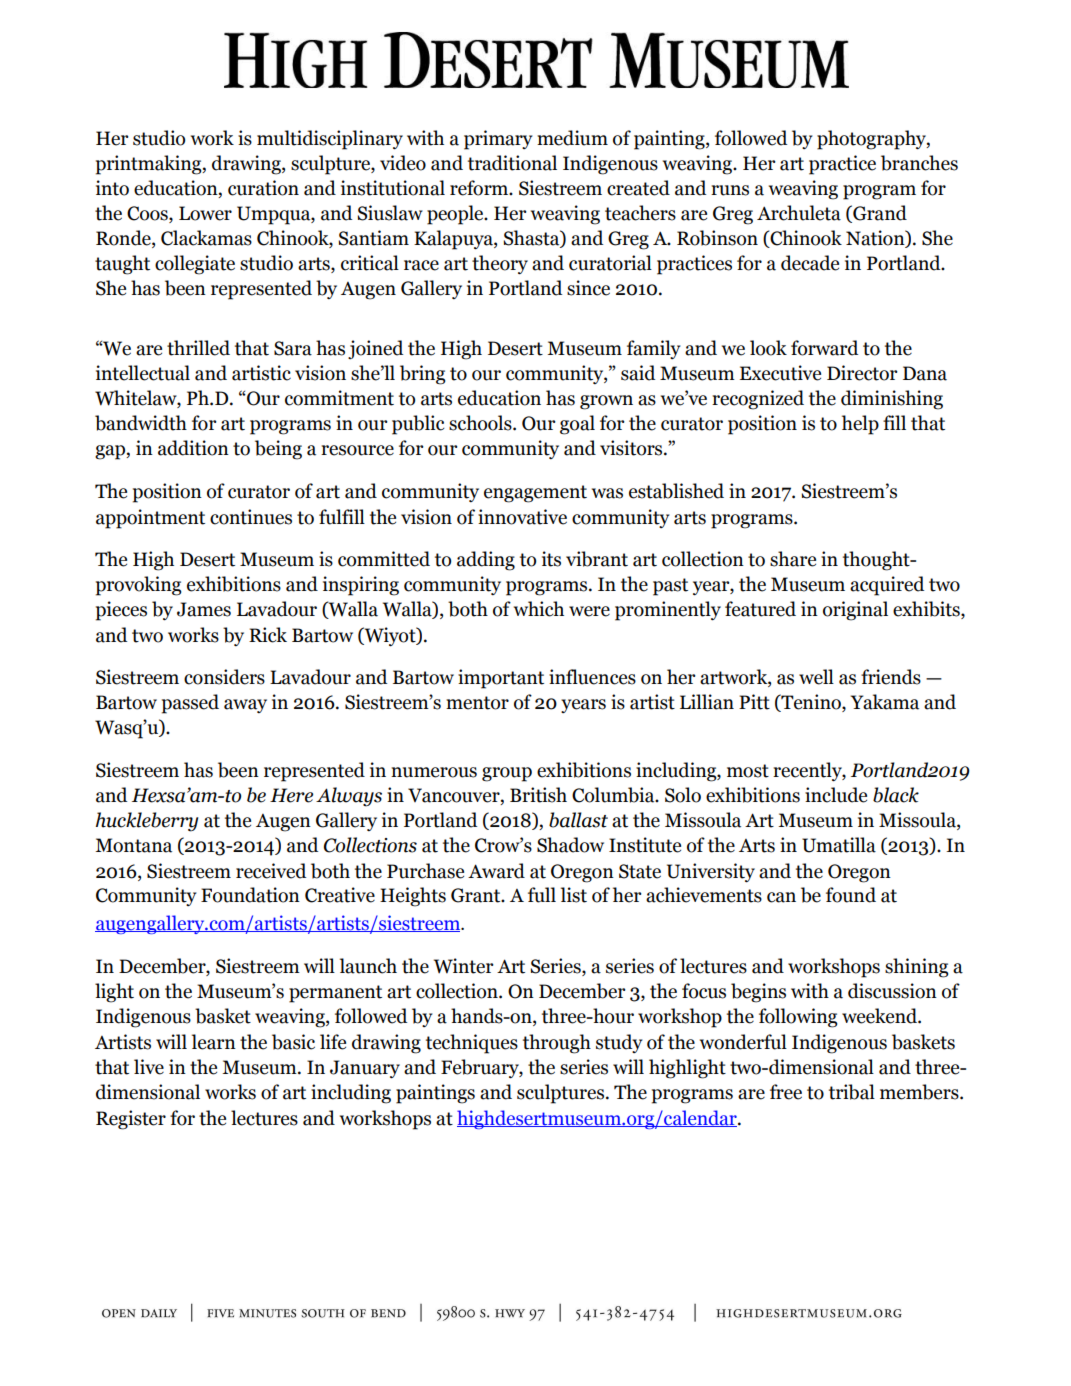 This image has width=1071, height=1386. I want to click on traditional, so click(512, 163).
